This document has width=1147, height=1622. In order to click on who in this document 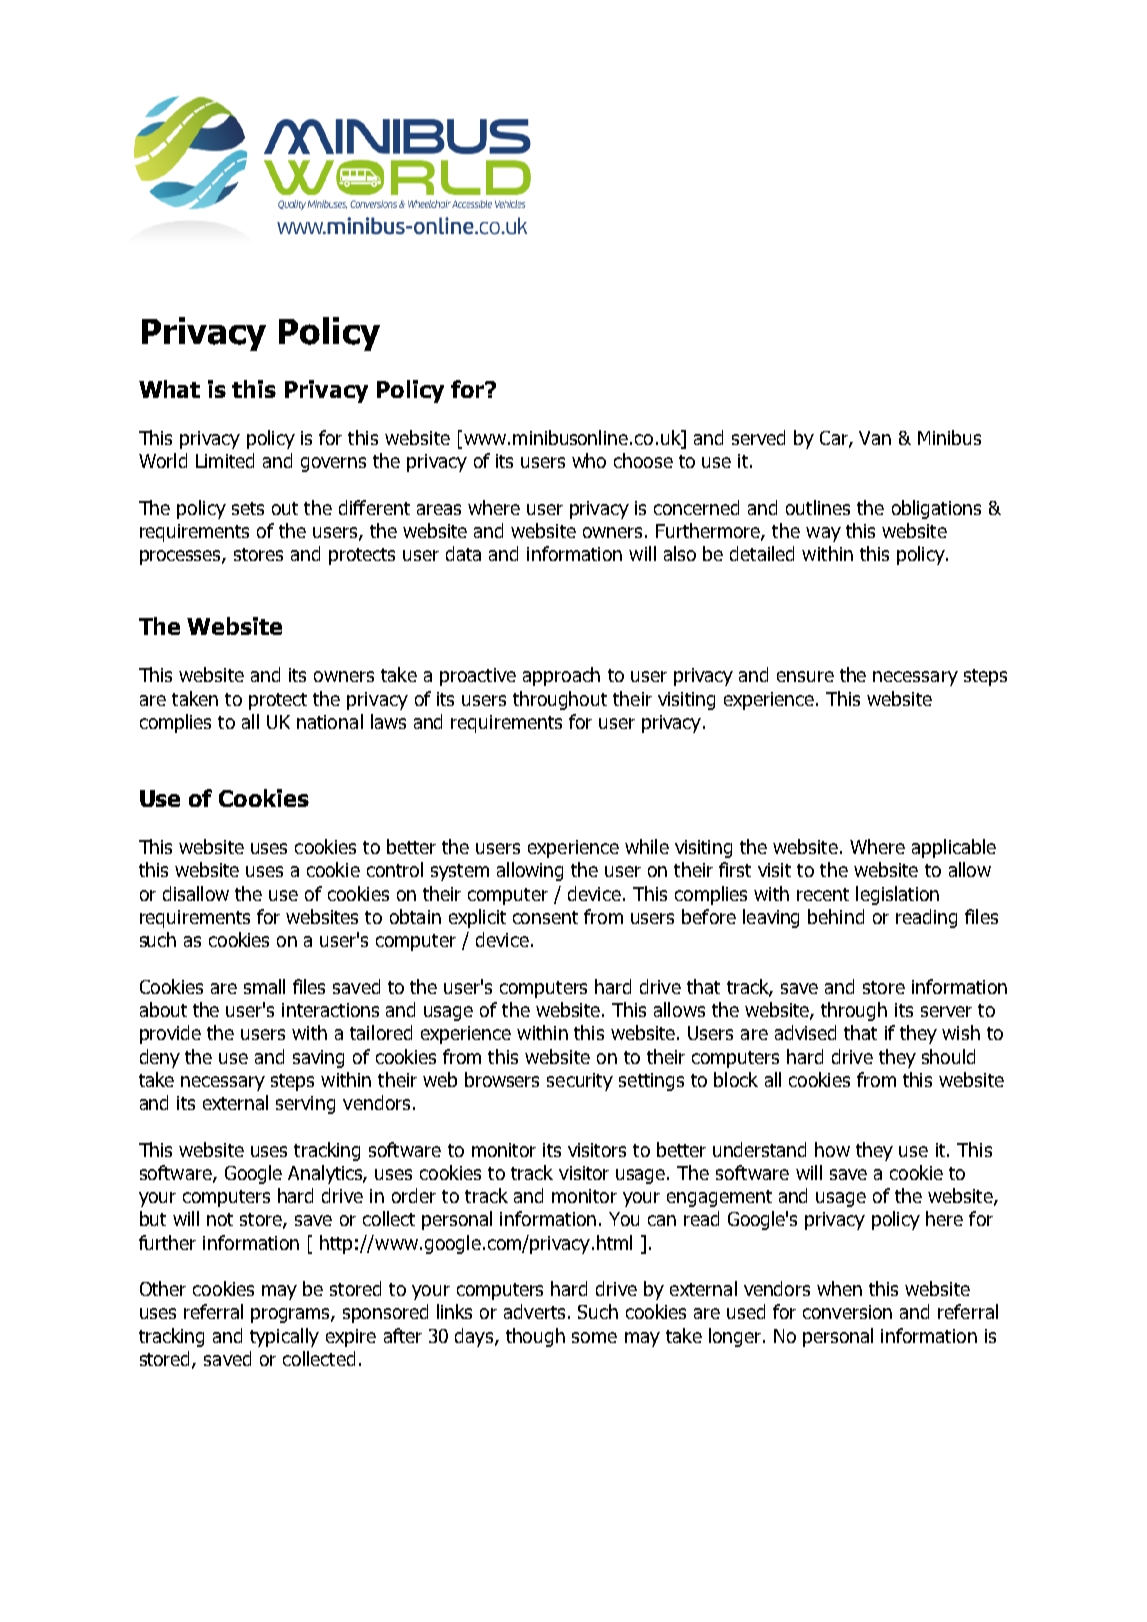, I will do `click(589, 460)`.
